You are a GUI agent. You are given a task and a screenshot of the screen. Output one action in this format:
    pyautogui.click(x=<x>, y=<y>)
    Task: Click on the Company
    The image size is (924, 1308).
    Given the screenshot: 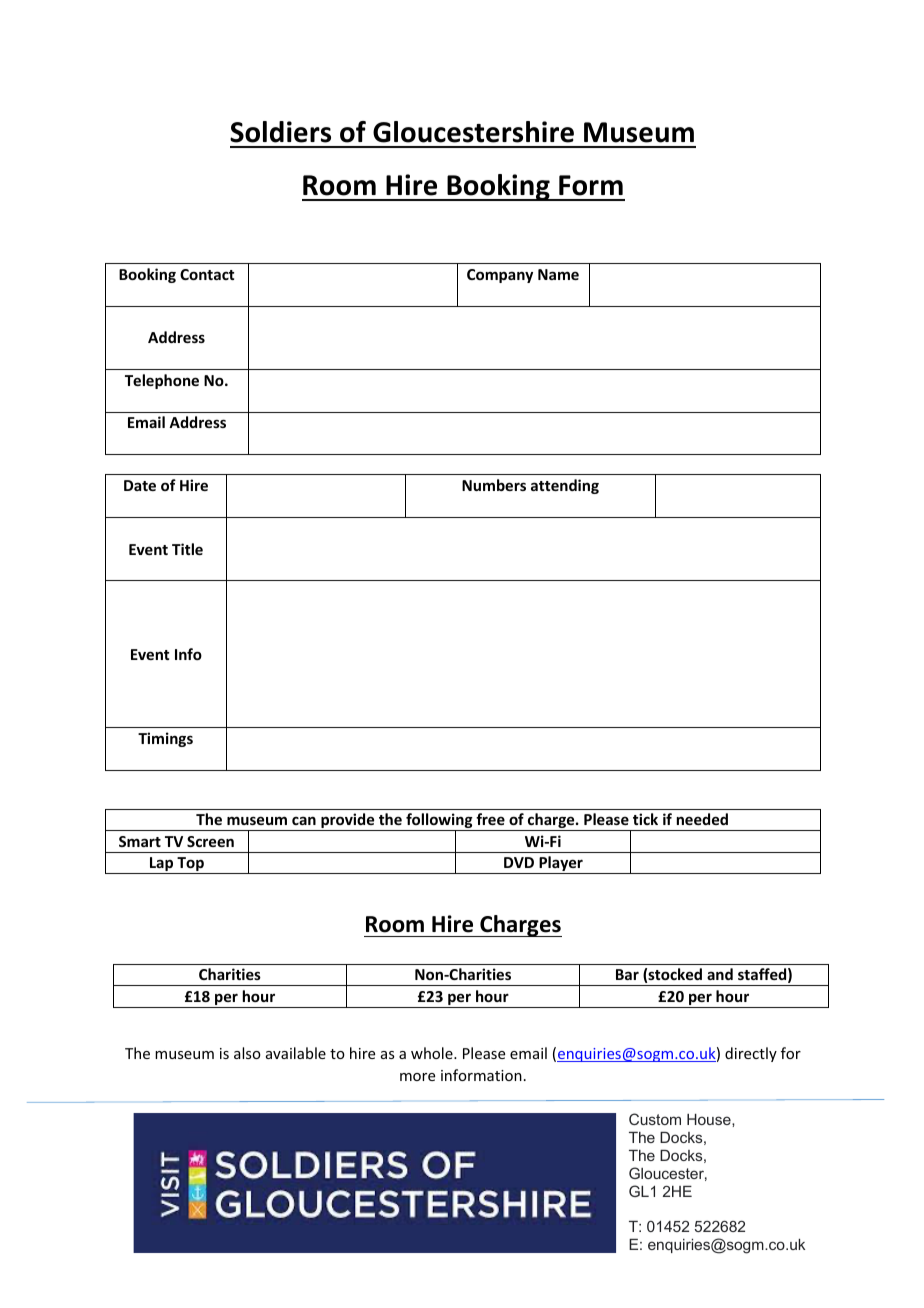 What is the action you would take?
    pyautogui.click(x=500, y=276)
